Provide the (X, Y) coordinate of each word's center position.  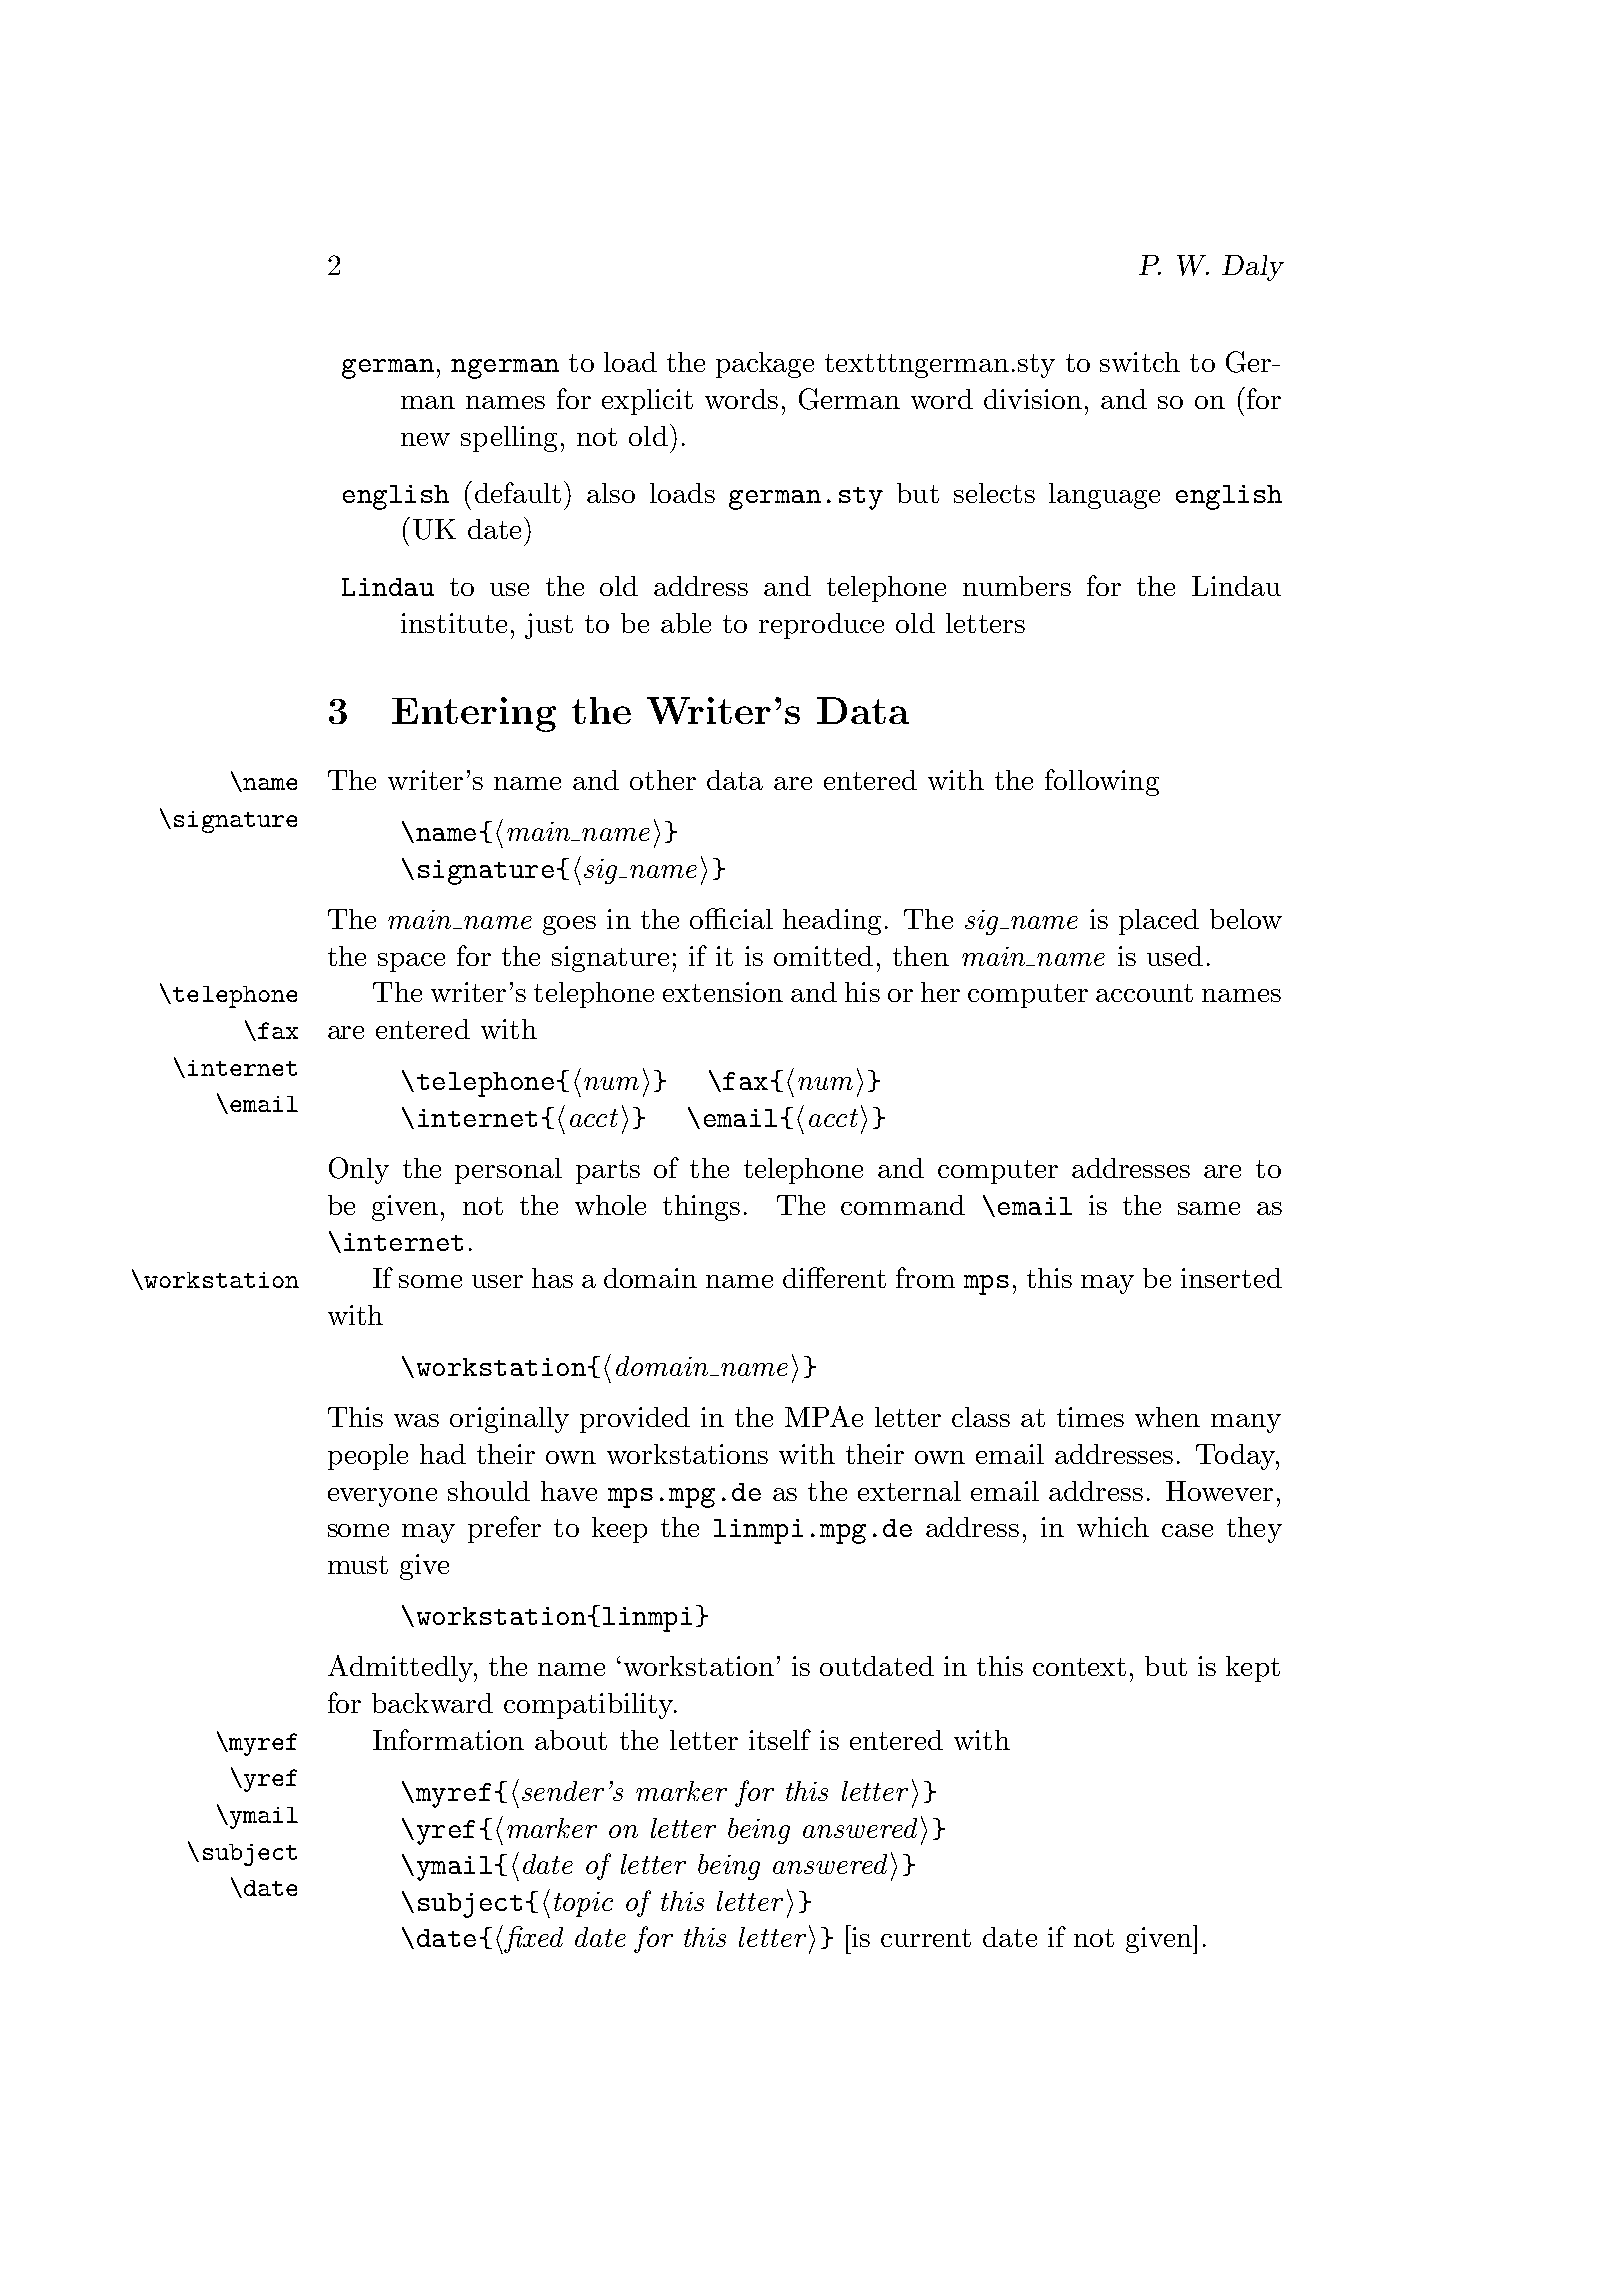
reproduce (821, 626)
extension (723, 992)
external (909, 1491)
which (1113, 1527)
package (765, 365)
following (1102, 782)
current (926, 1938)
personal (508, 1171)
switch (1140, 362)
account (1144, 993)
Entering (474, 714)
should (489, 1491)
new (425, 439)
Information (448, 1739)
